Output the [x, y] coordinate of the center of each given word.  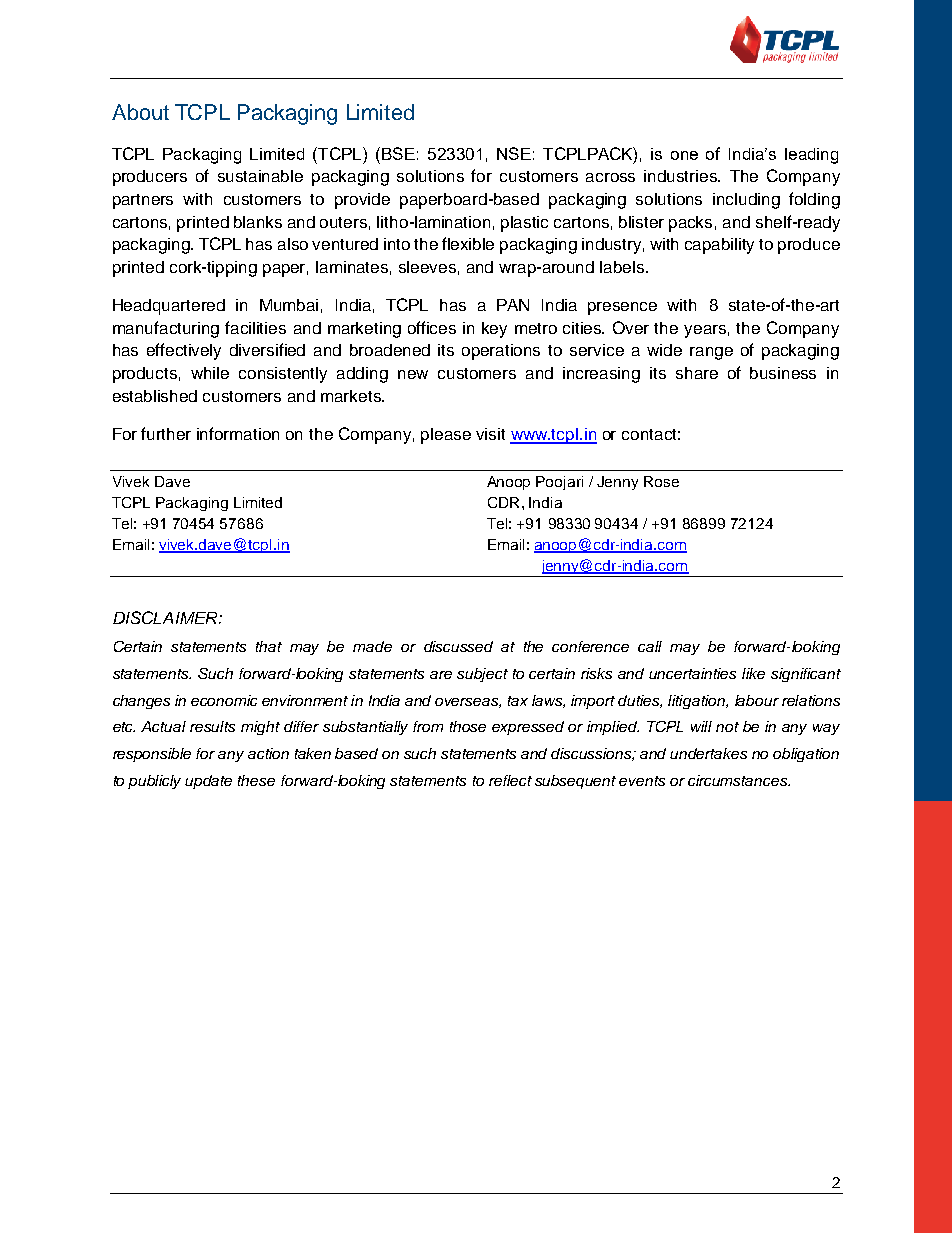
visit [490, 434]
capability [719, 246]
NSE [514, 153]
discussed [458, 646]
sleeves [427, 267]
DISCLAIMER [166, 617]
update [208, 782]
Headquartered [169, 307]
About [140, 112]
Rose [661, 481]
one [684, 155]
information [238, 433]
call [650, 646]
